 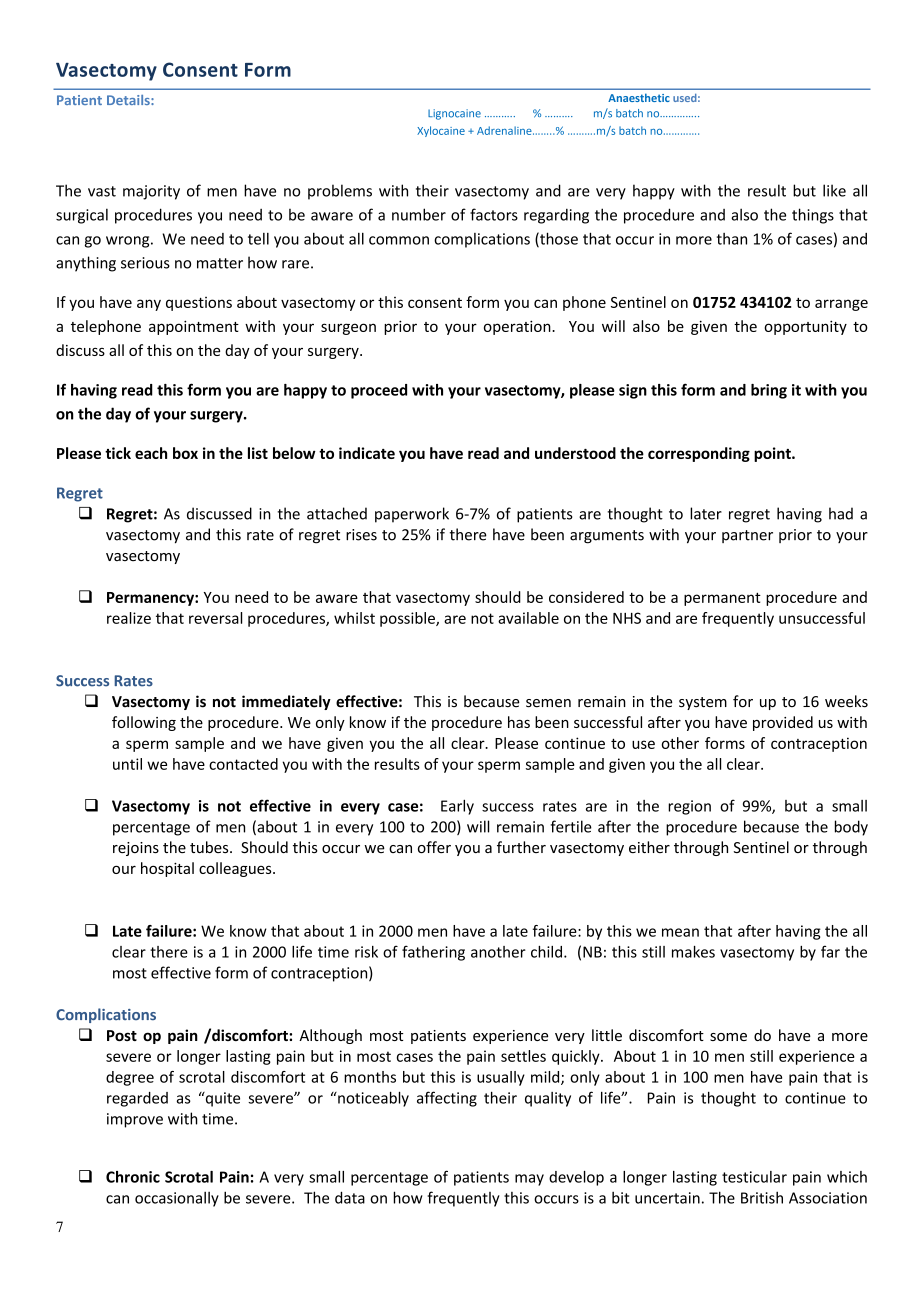 I want to click on fathering, so click(x=433, y=953).
